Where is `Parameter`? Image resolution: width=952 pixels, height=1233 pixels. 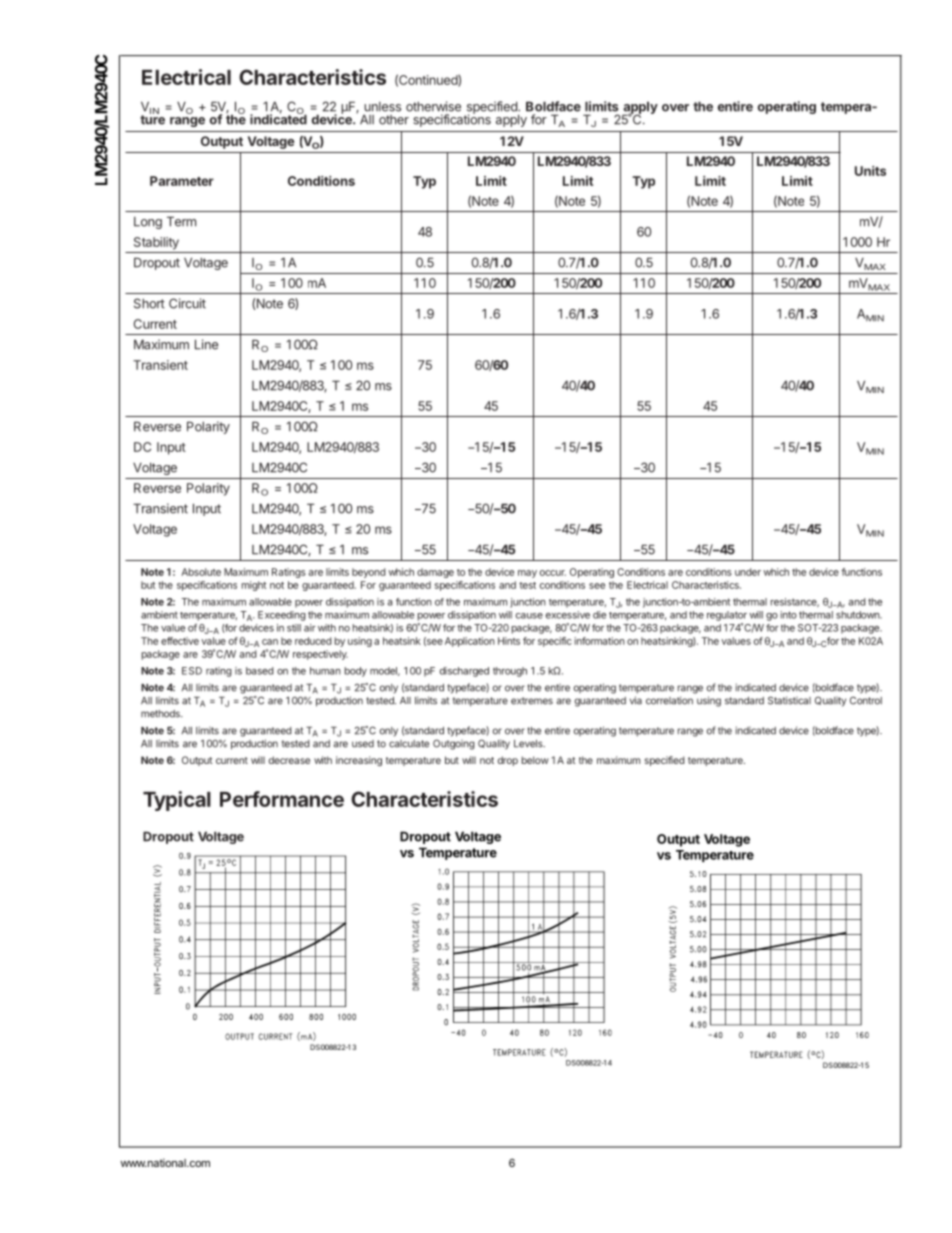 Parameter is located at coordinates (182, 181).
